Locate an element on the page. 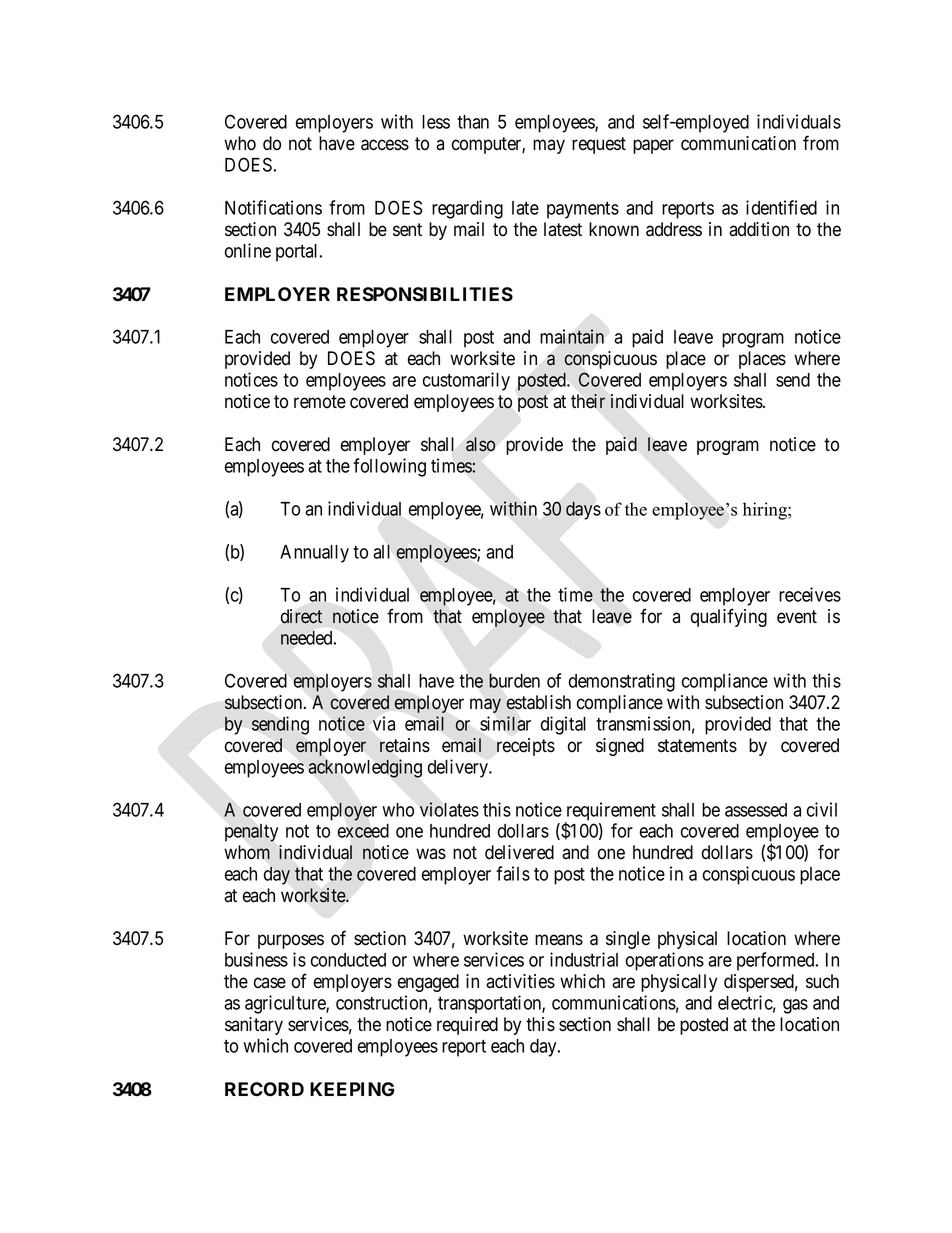 The height and width of the document is (1233, 952). statements is located at coordinates (697, 746).
